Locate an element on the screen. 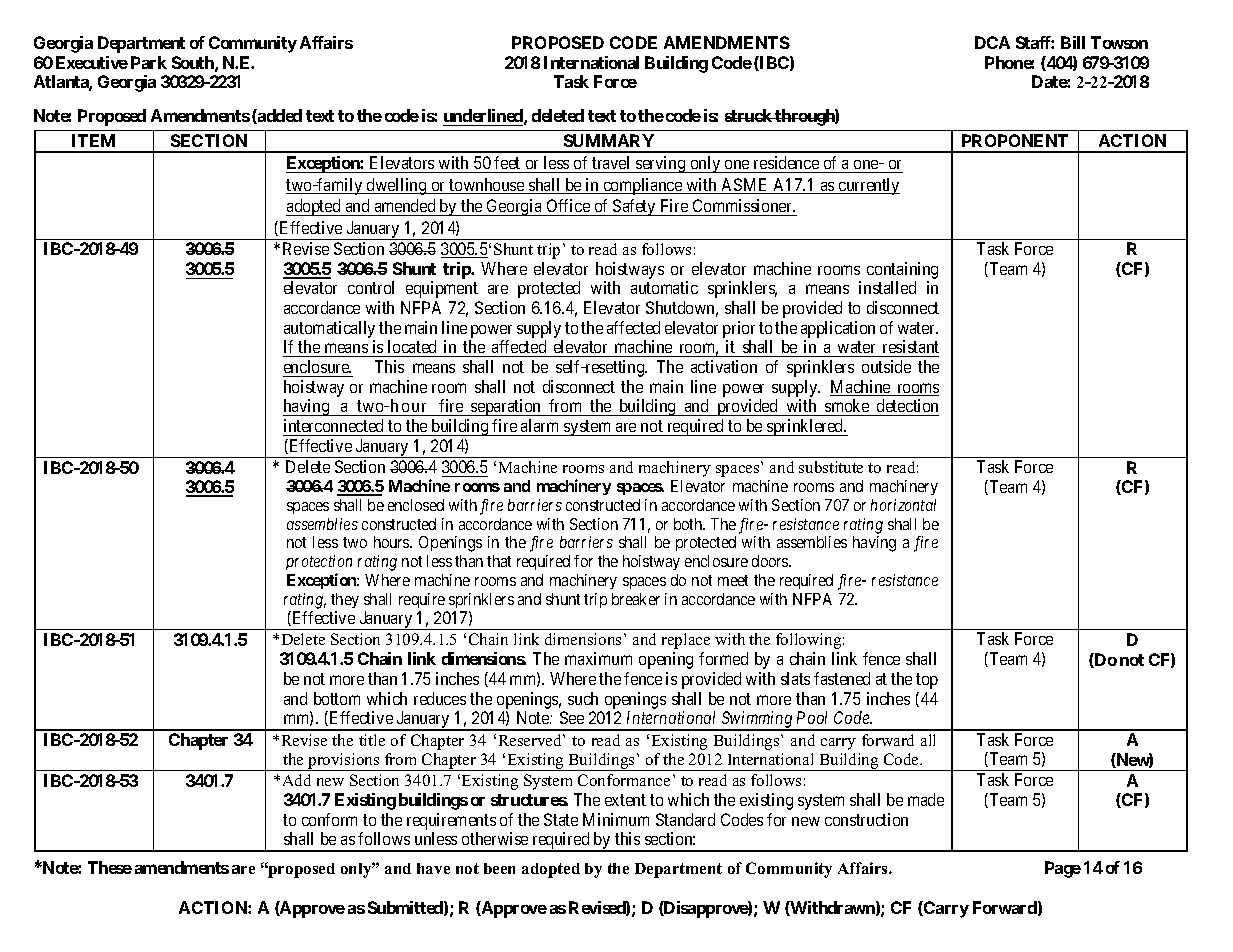 This screenshot has width=1233, height=952. Park is located at coordinates (149, 62).
